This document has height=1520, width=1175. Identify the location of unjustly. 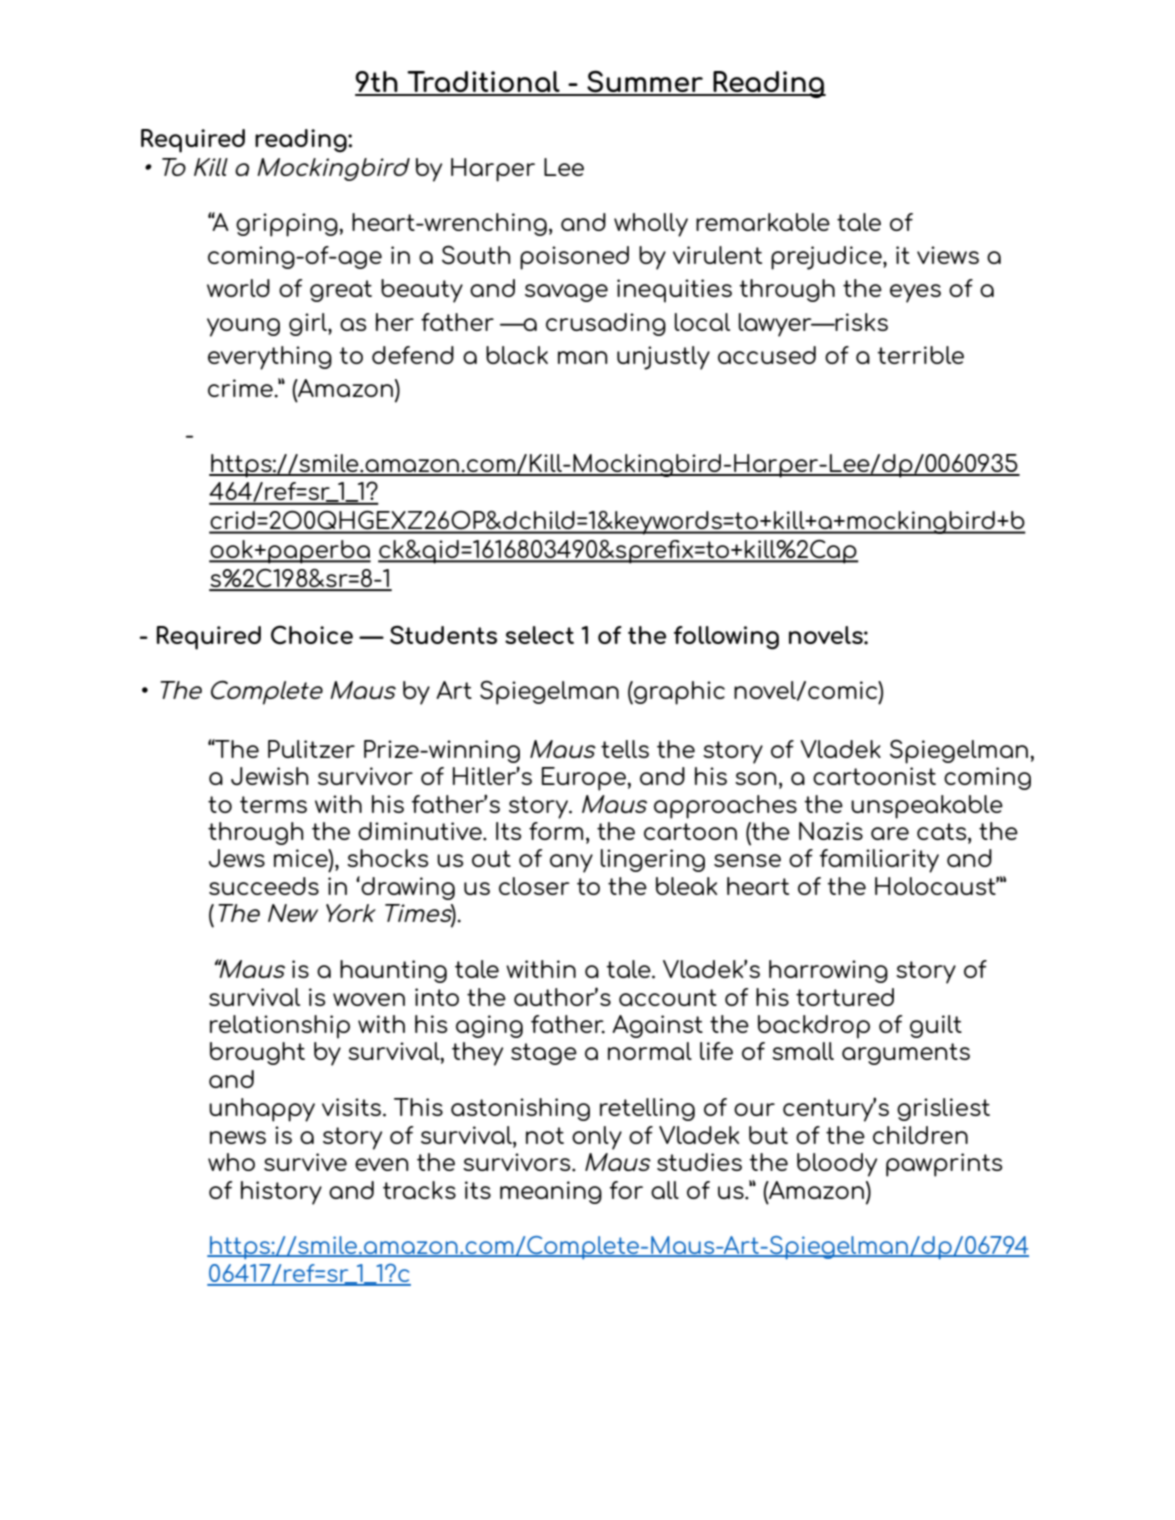
(663, 358).
